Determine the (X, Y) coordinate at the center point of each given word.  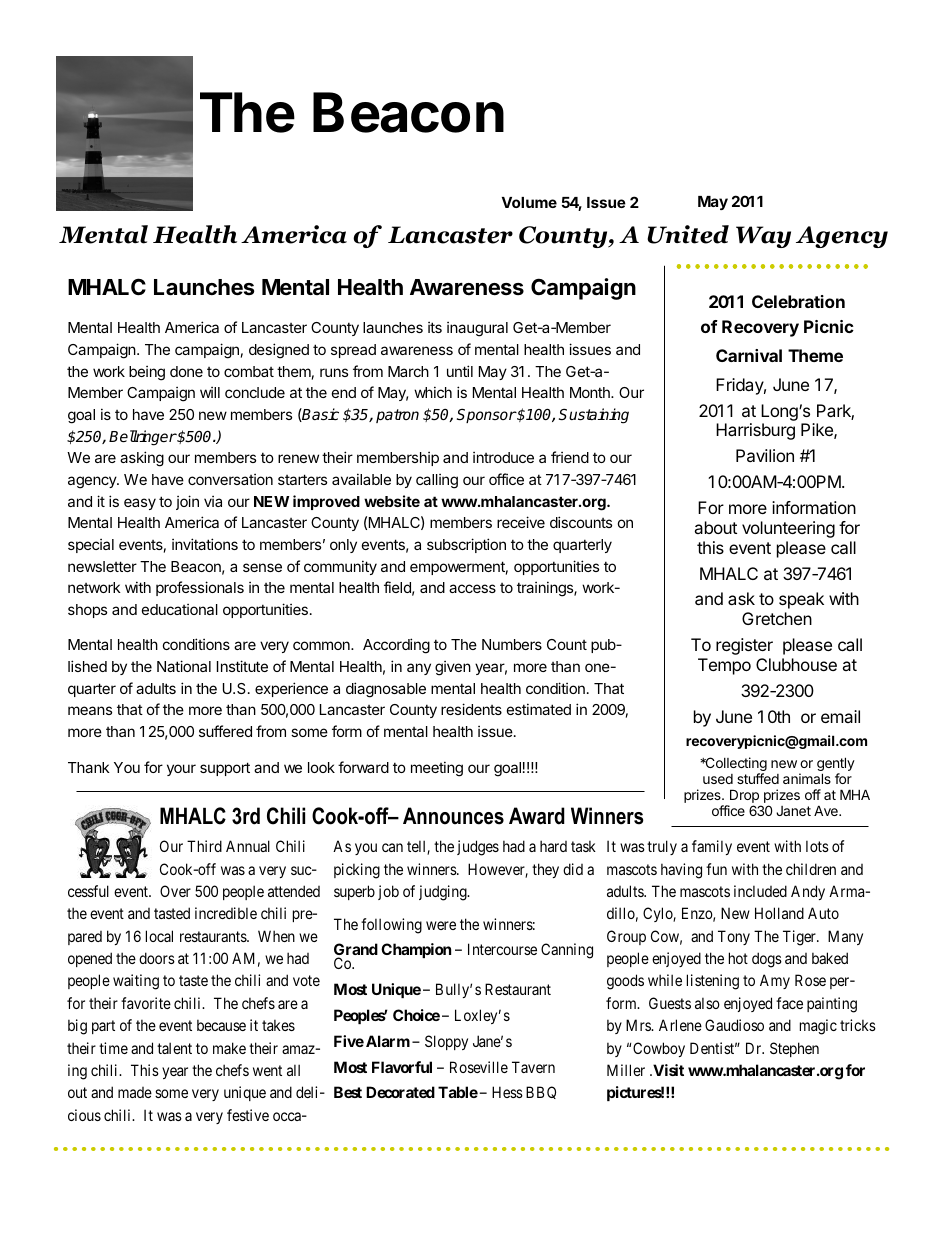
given (453, 668)
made (135, 1092)
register (744, 646)
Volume (529, 202)
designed (279, 351)
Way (763, 237)
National (184, 666)
